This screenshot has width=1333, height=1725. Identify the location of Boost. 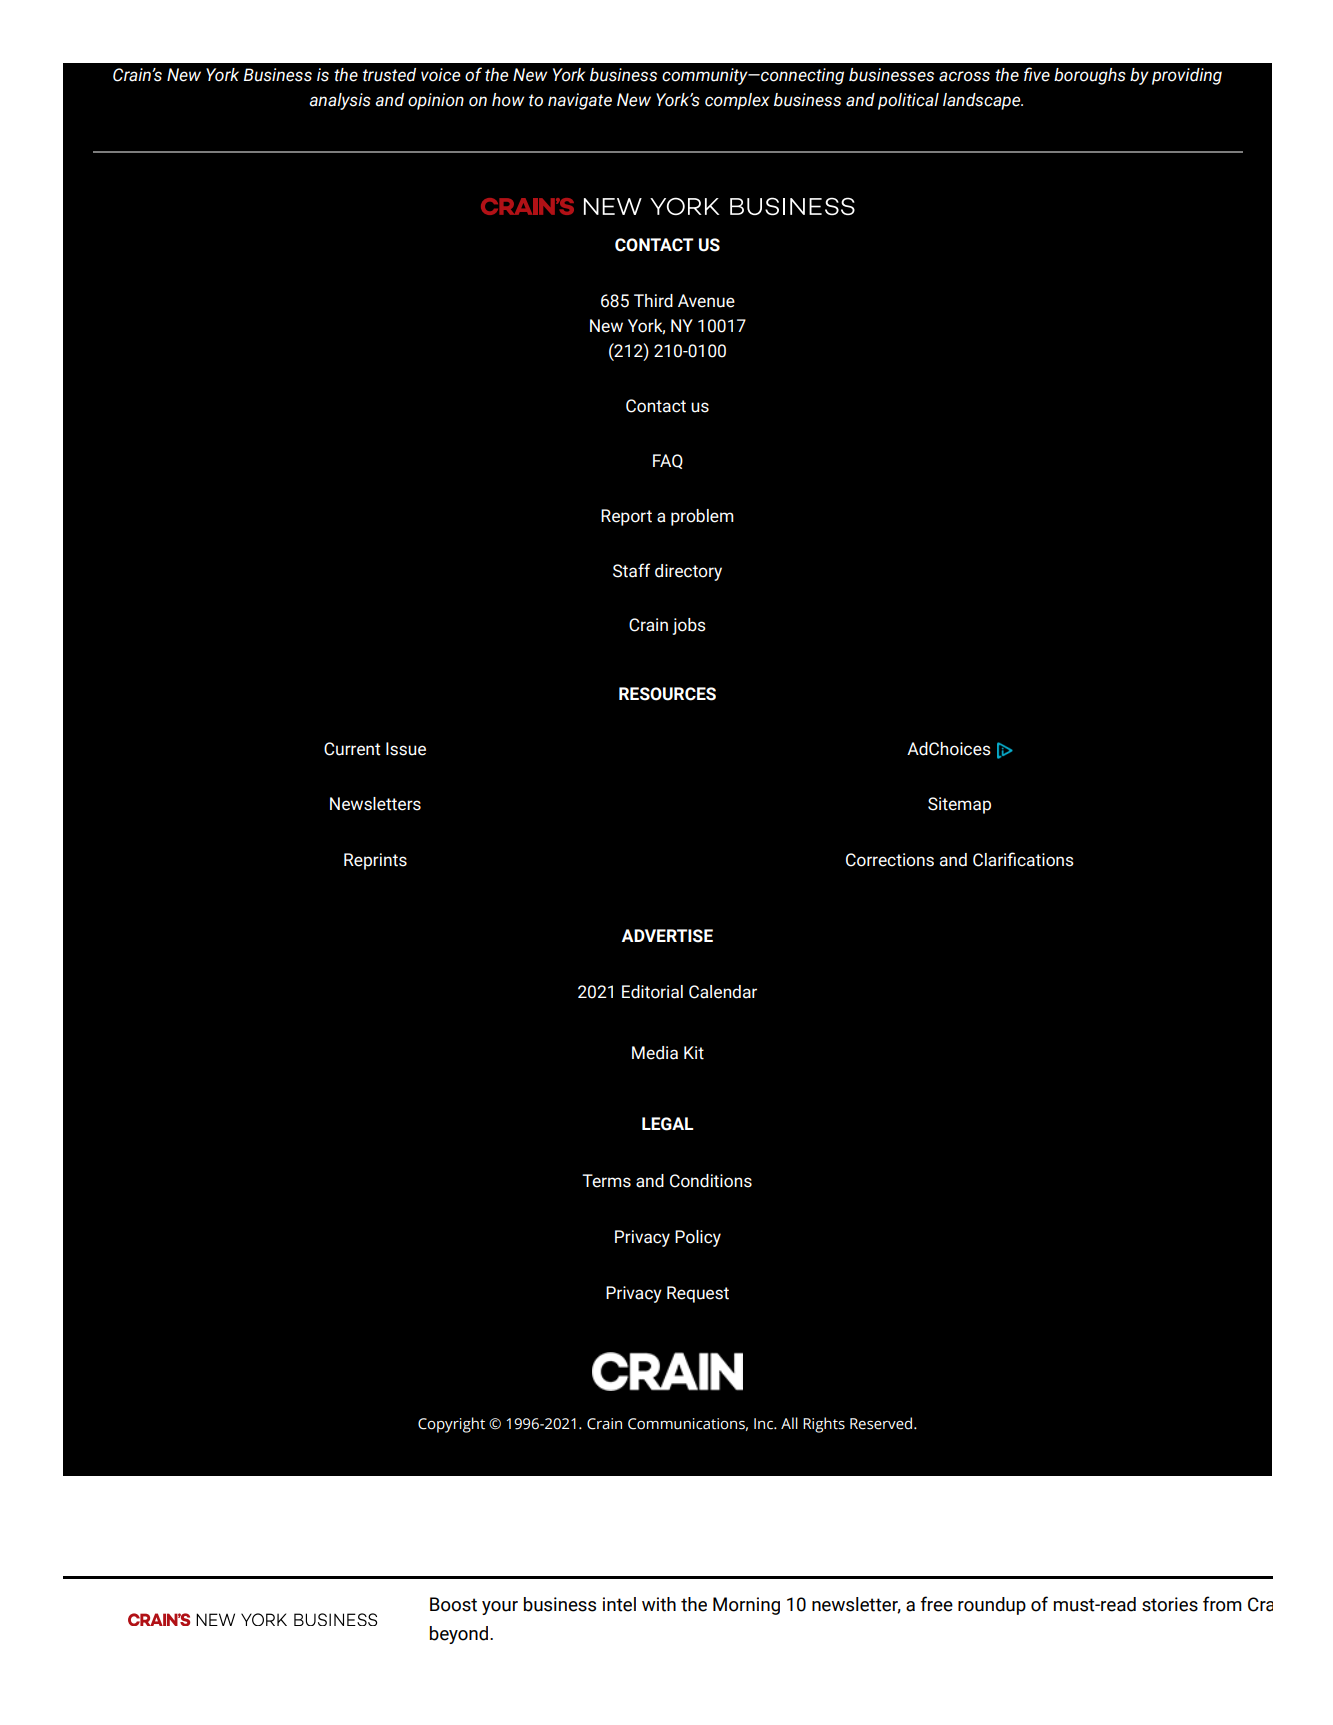
(453, 1604).
